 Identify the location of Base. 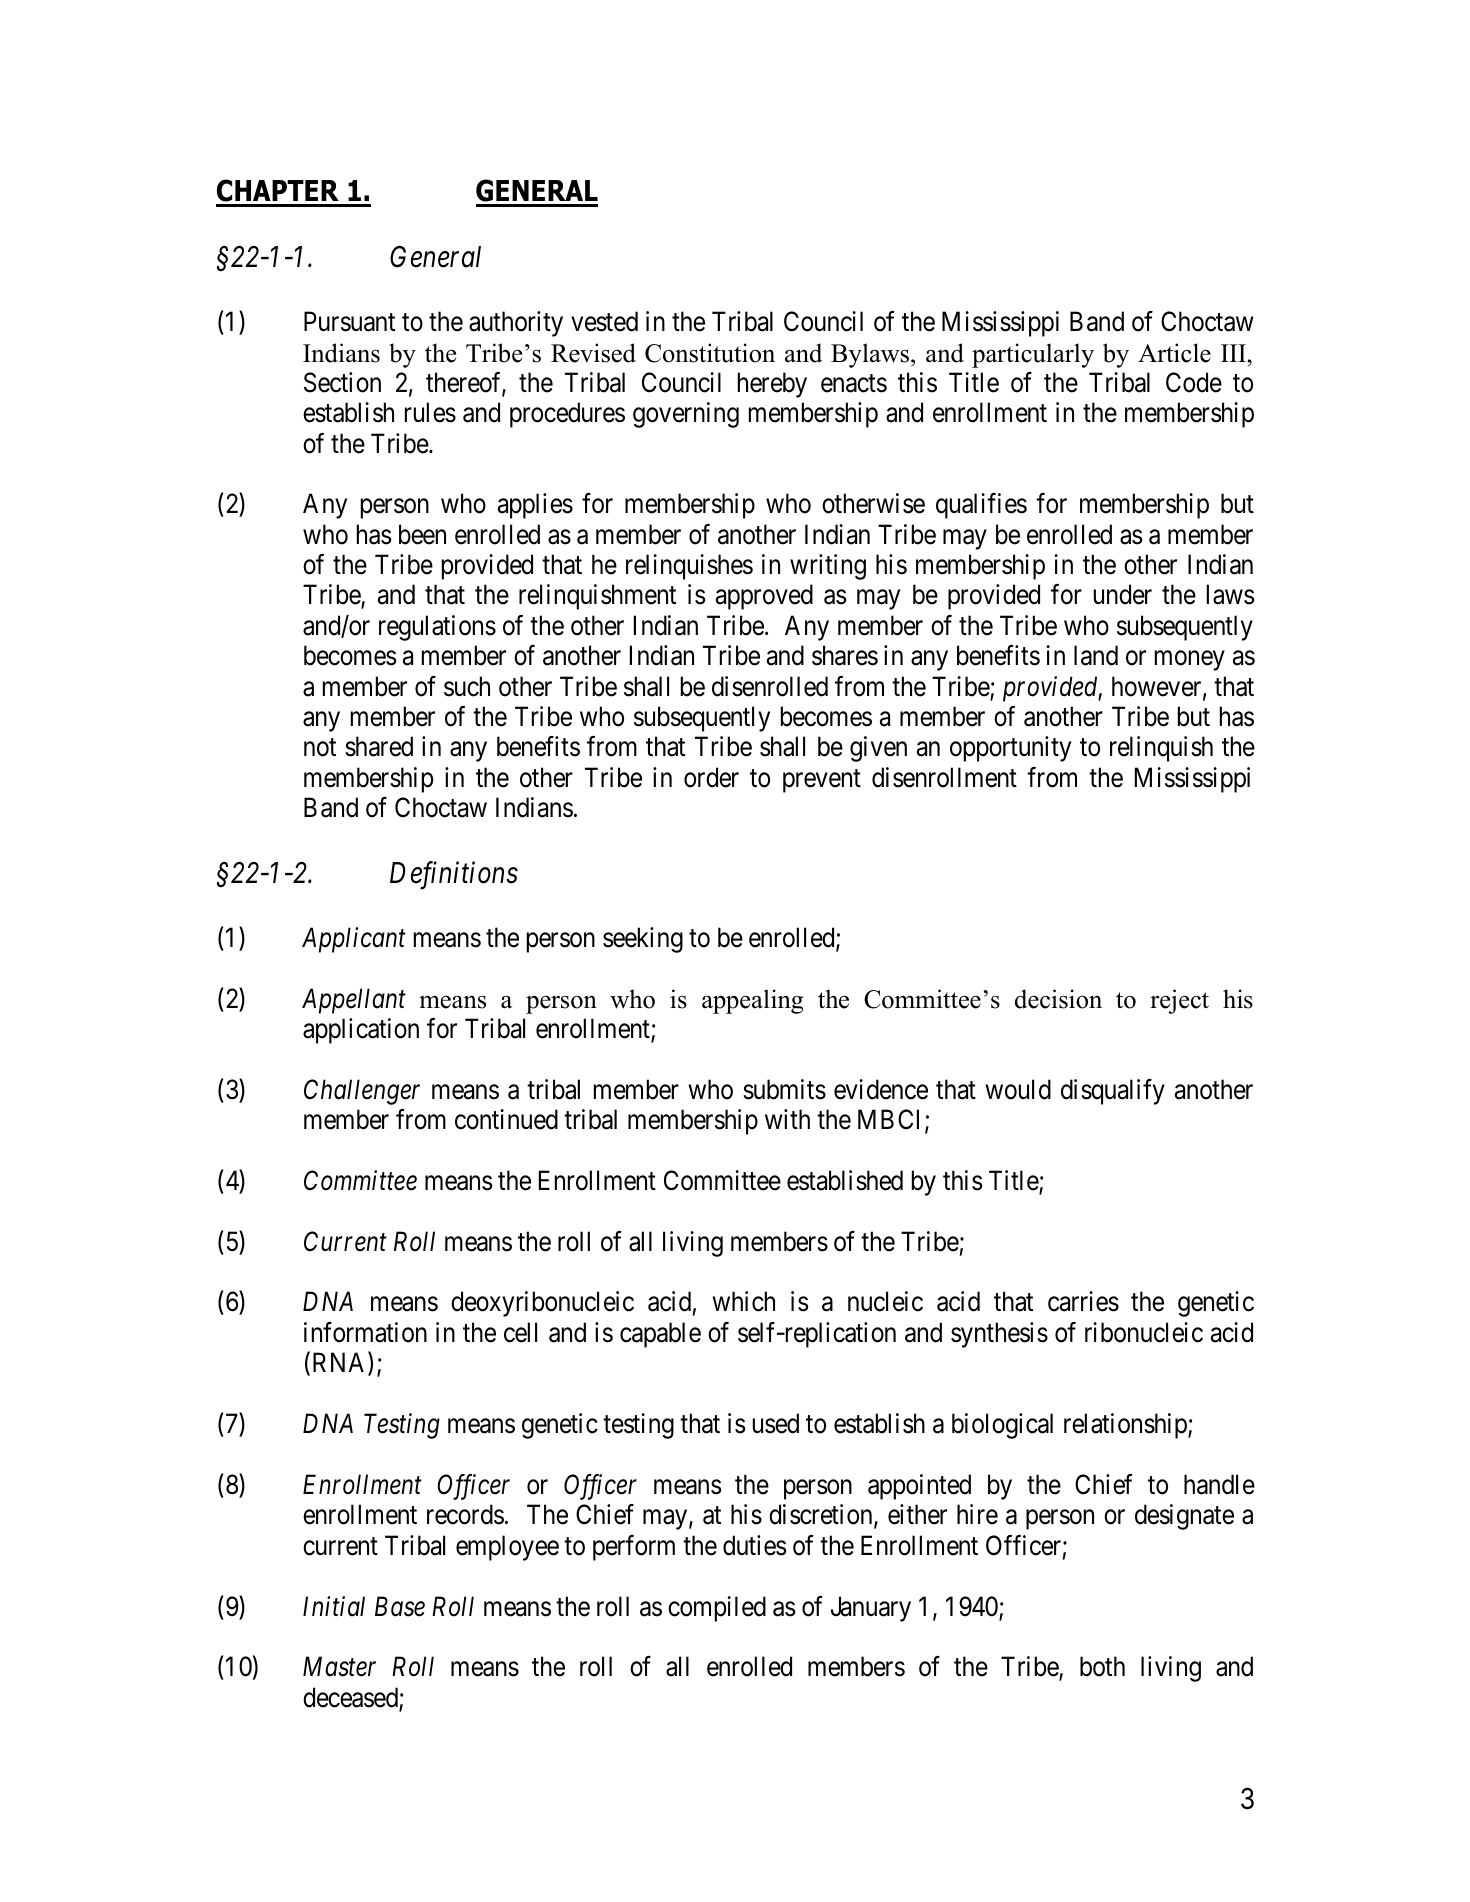
(400, 1606).
